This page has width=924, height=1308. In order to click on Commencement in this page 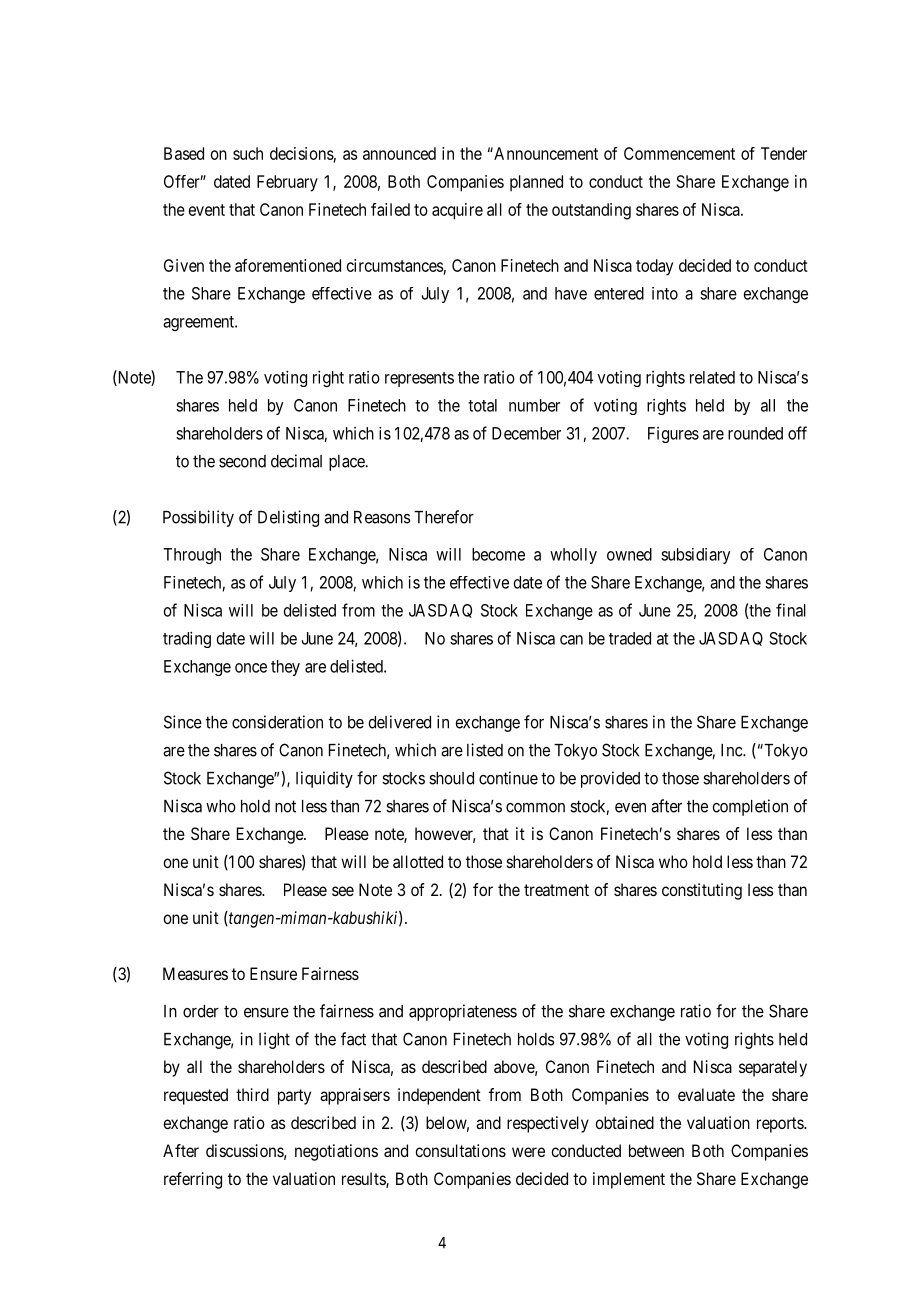, I will do `click(679, 153)`.
